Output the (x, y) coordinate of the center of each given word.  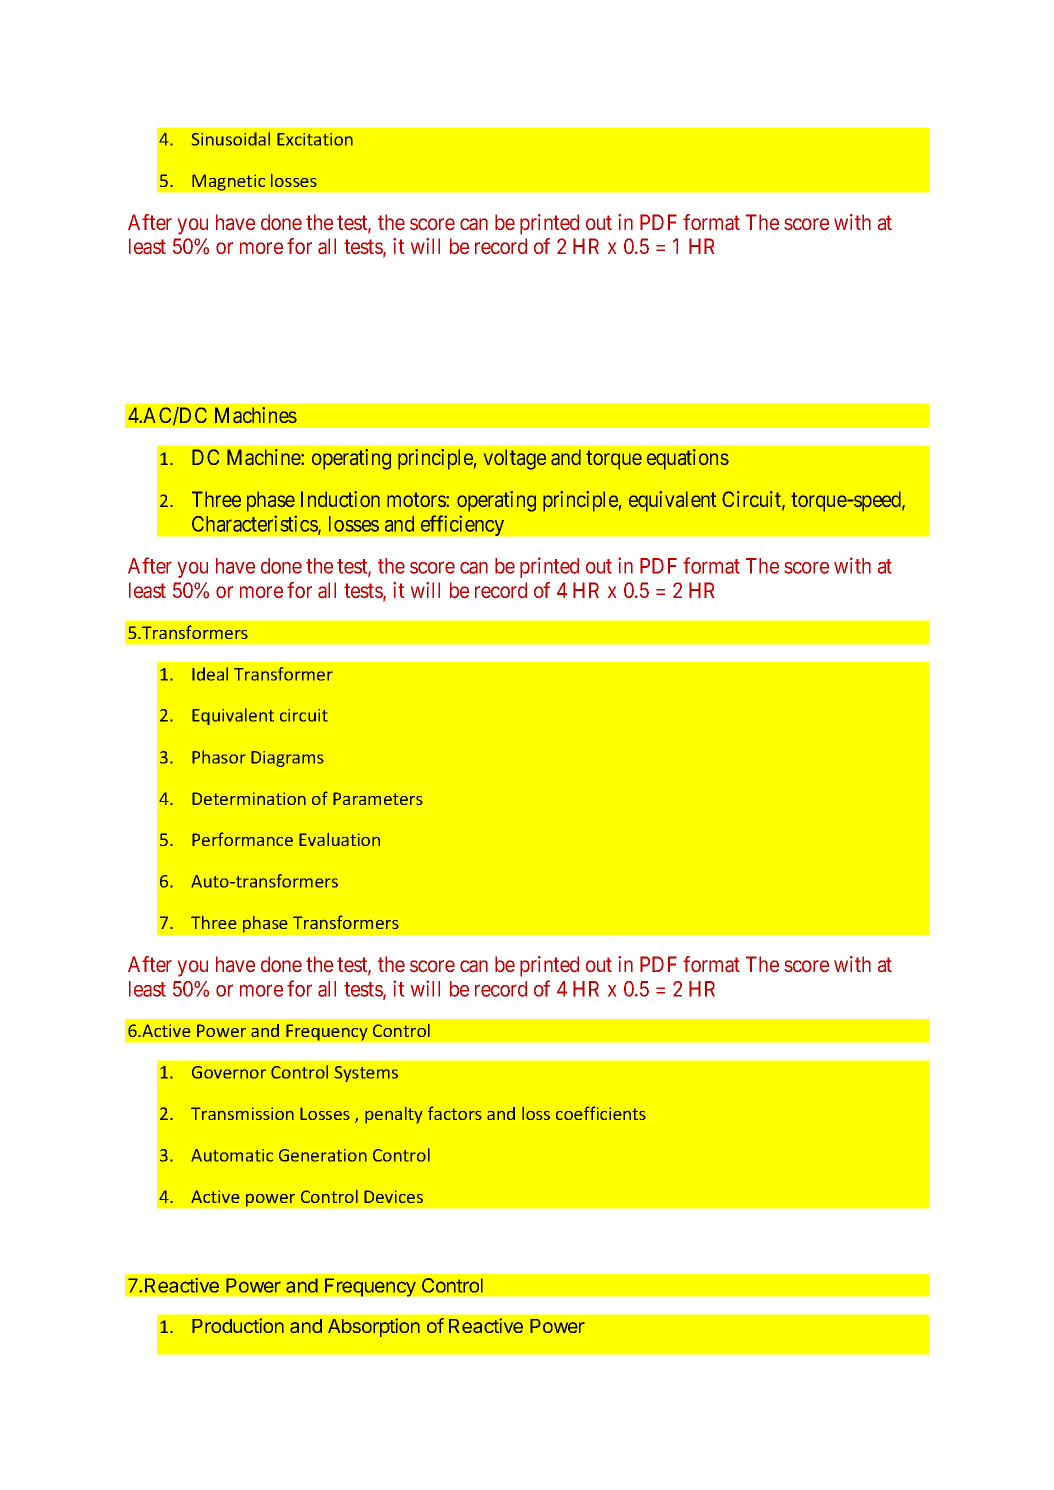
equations (688, 459)
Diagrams (287, 759)
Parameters (378, 798)
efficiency (462, 525)
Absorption (374, 1327)
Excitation (315, 139)
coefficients (601, 1113)
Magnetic (228, 182)
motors (417, 499)
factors (455, 1113)
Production (238, 1325)
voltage (515, 459)
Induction (340, 499)
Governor (229, 1072)
